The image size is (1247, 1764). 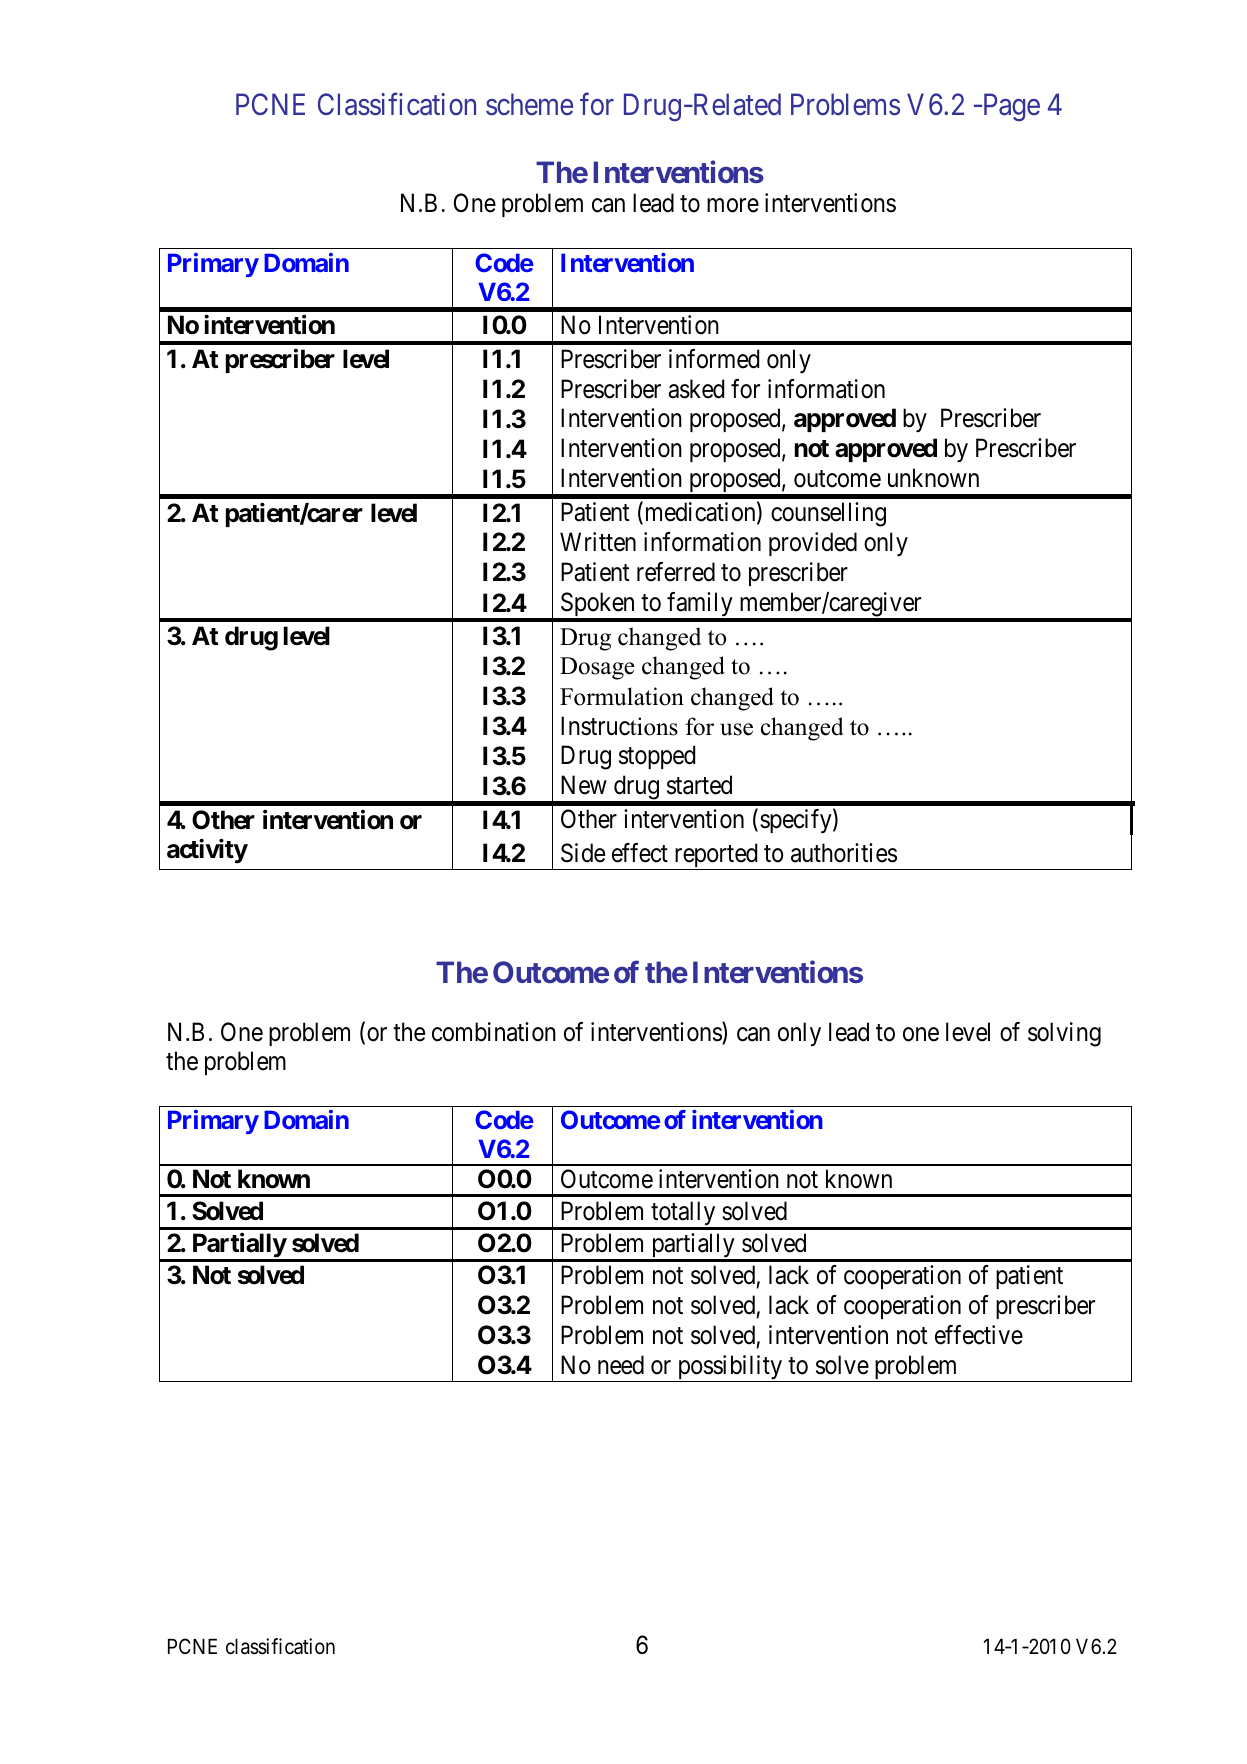 What do you see at coordinates (844, 853) in the page?
I see `authorities` at bounding box center [844, 853].
